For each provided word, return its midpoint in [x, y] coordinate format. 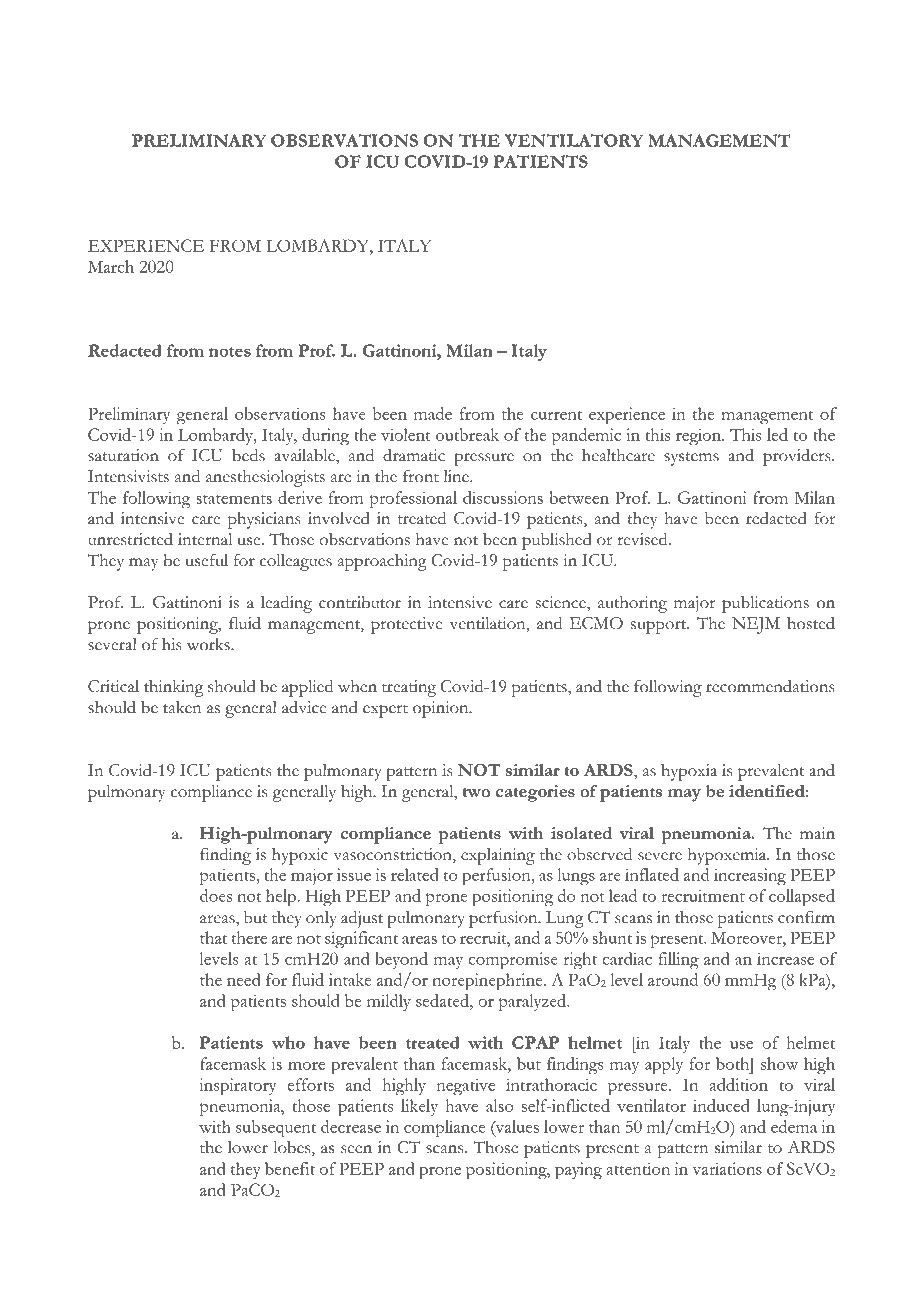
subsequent [276, 1129]
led [777, 434]
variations [727, 1168]
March [111, 266]
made [433, 413]
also [499, 1105]
